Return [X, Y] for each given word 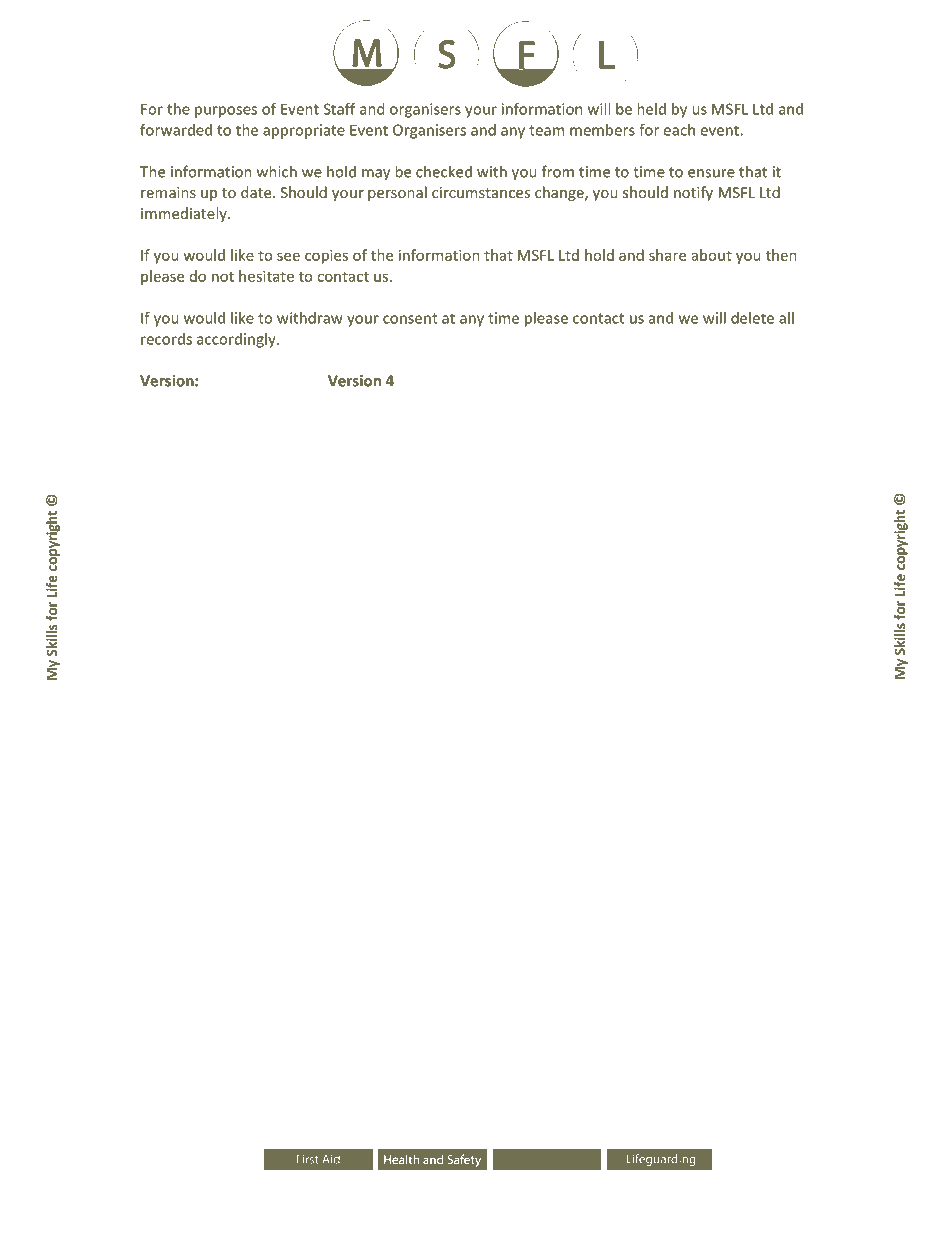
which [277, 171]
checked [444, 171]
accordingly [237, 340]
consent [410, 318]
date [257, 192]
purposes [226, 112]
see [288, 256]
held [651, 109]
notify [693, 193]
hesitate [266, 276]
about [712, 255]
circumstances [481, 192]
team [546, 130]
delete [752, 318]
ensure [711, 173]
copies [326, 256]
